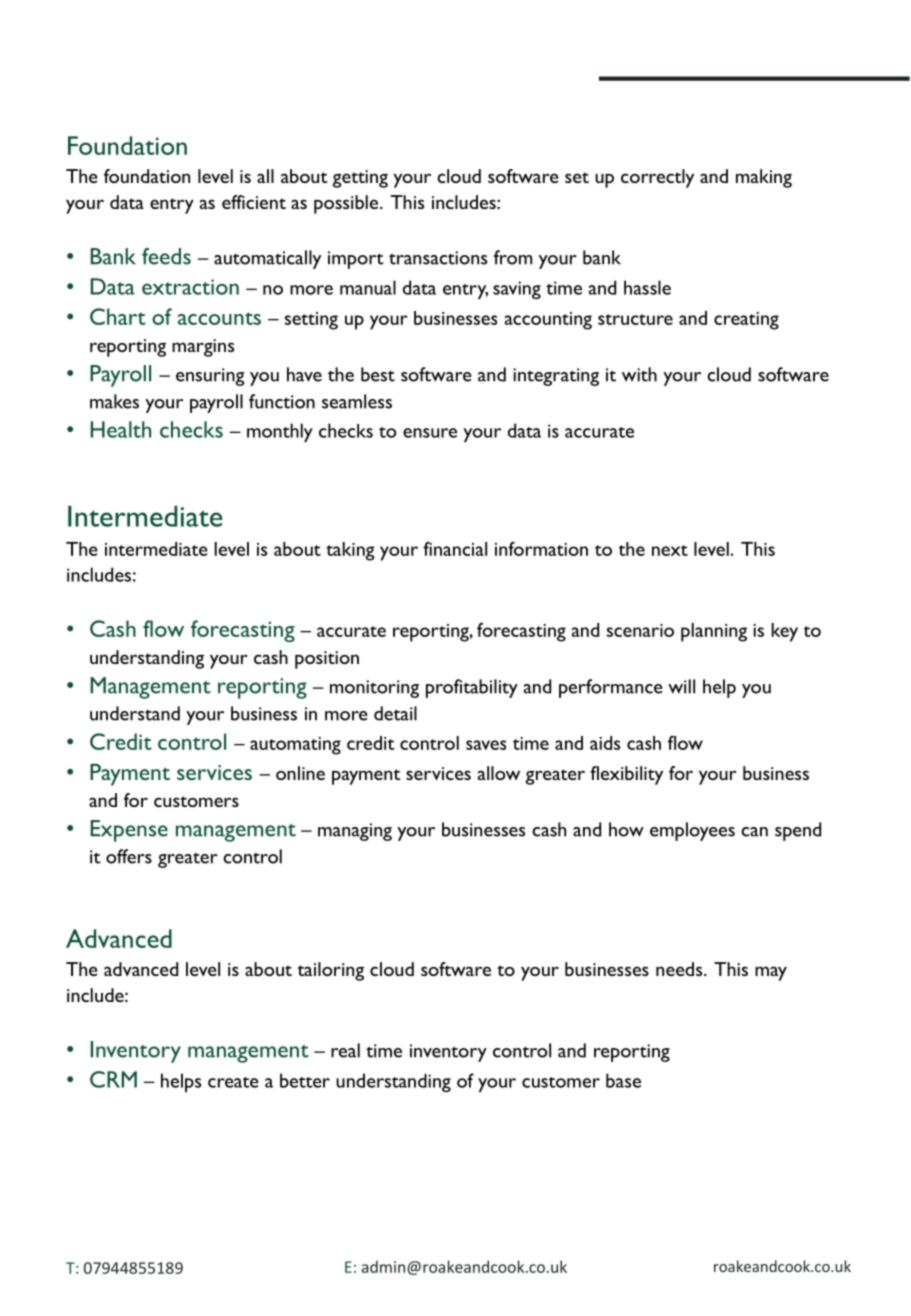  What do you see at coordinates (233, 1082) in the document?
I see `create` at bounding box center [233, 1082].
